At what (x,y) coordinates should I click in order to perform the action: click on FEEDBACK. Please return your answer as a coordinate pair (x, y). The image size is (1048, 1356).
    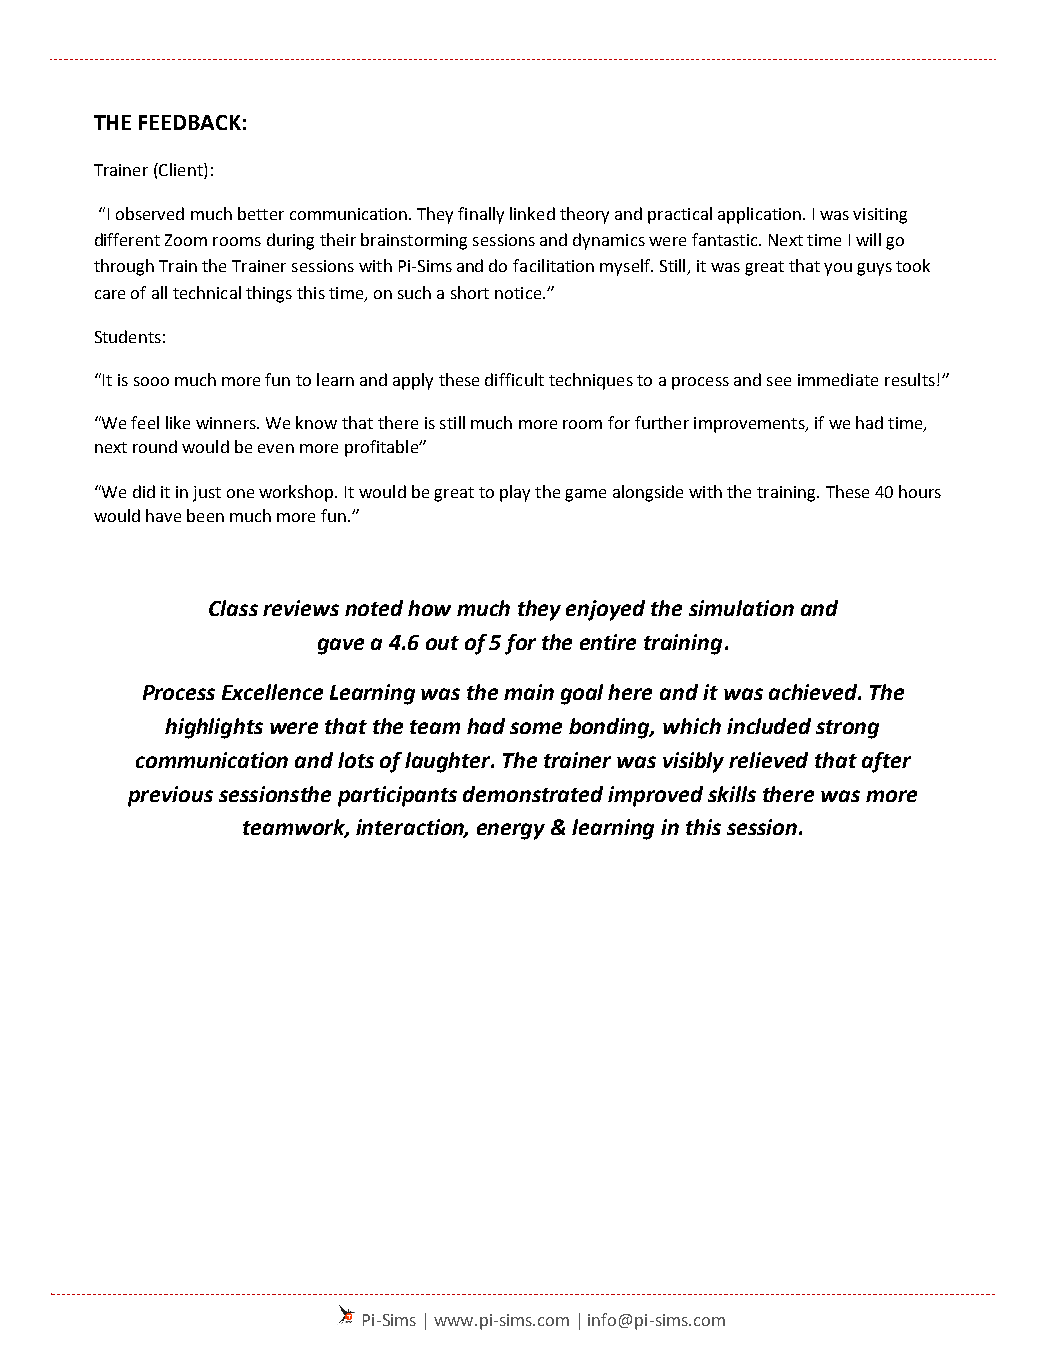
    Looking at the image, I should click on (190, 122).
